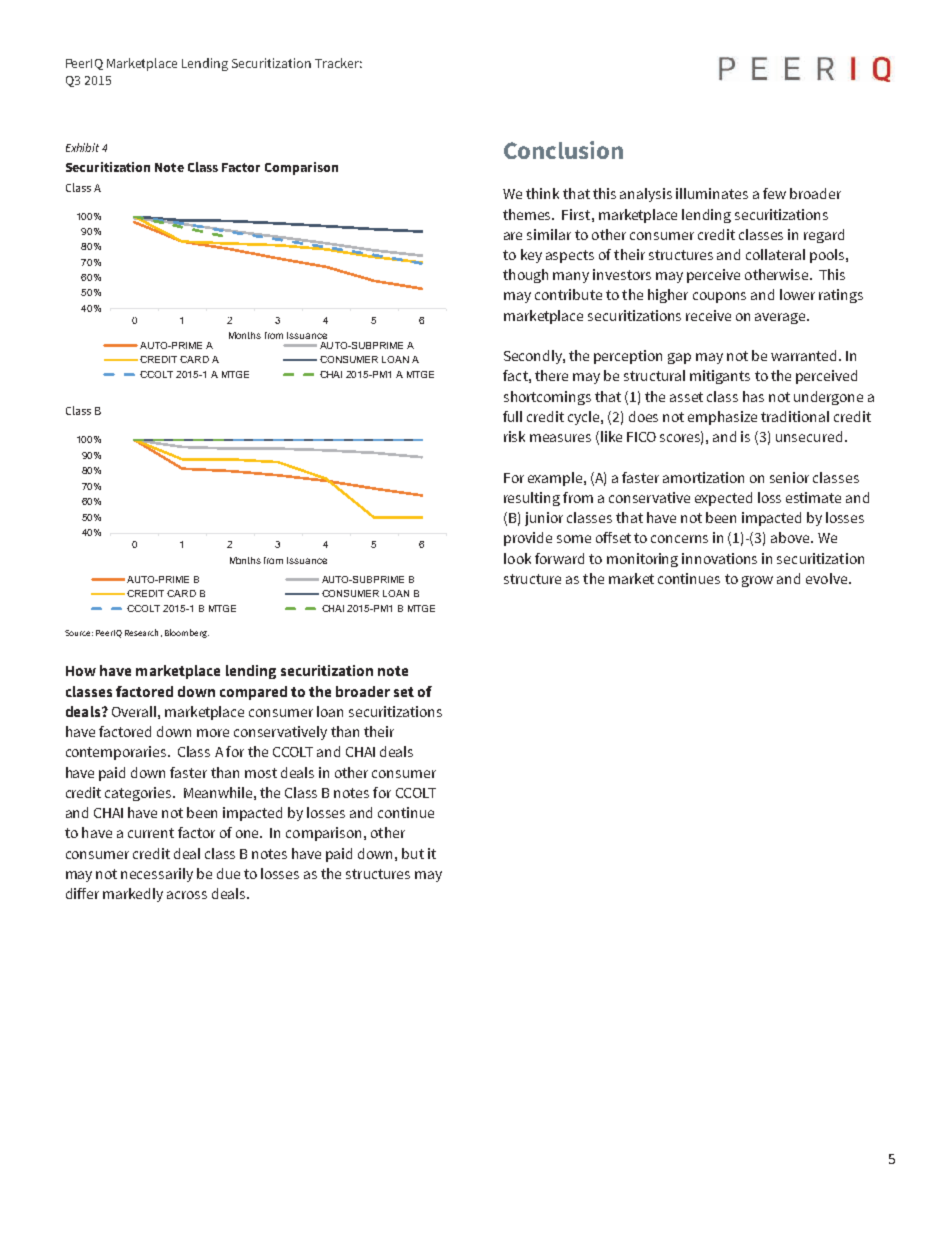  What do you see at coordinates (805, 355) in the screenshot?
I see `warranted` at bounding box center [805, 355].
